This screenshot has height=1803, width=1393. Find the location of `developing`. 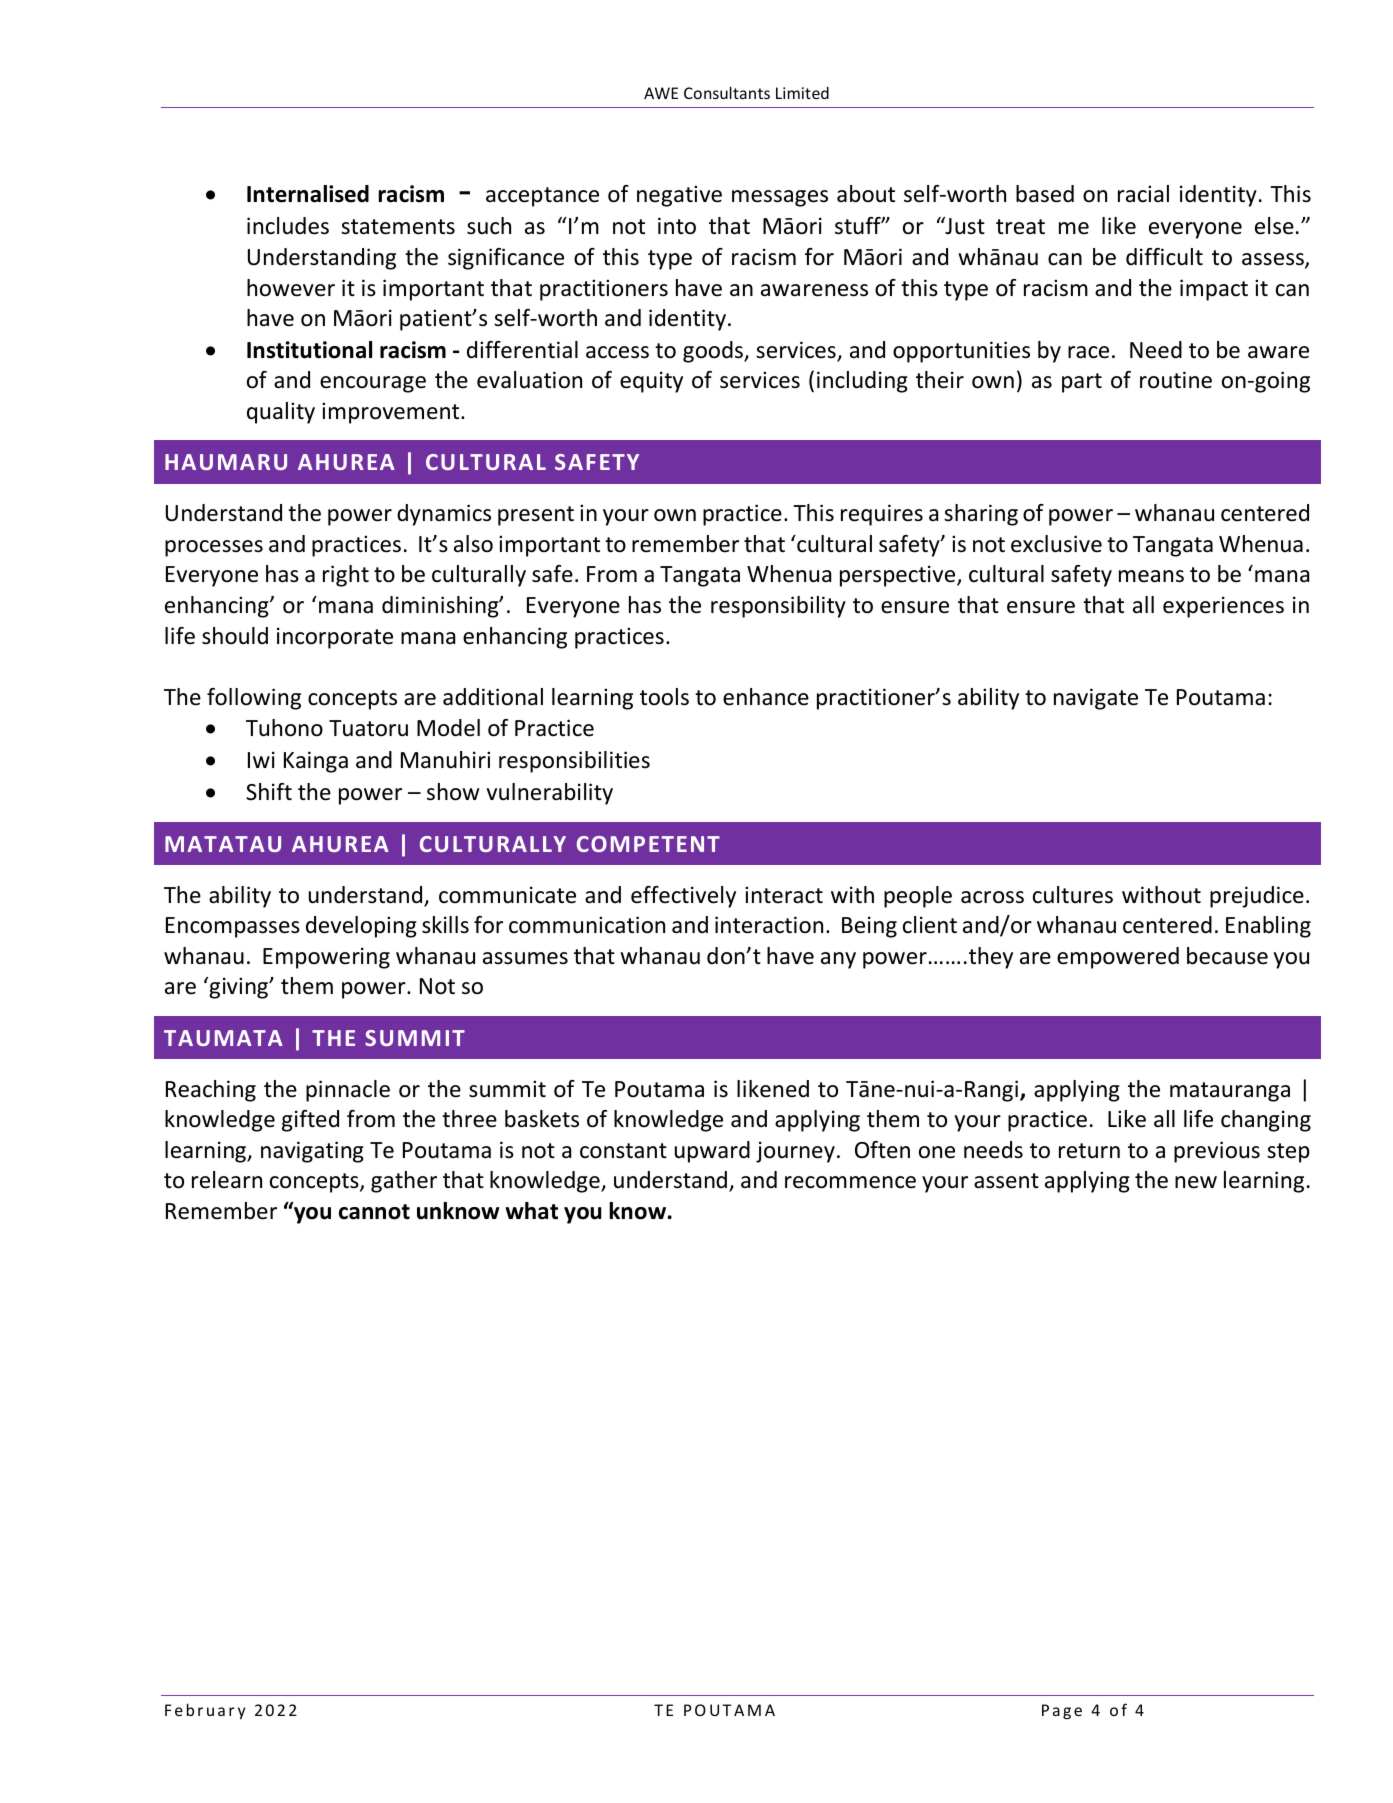

developing is located at coordinates (361, 927).
